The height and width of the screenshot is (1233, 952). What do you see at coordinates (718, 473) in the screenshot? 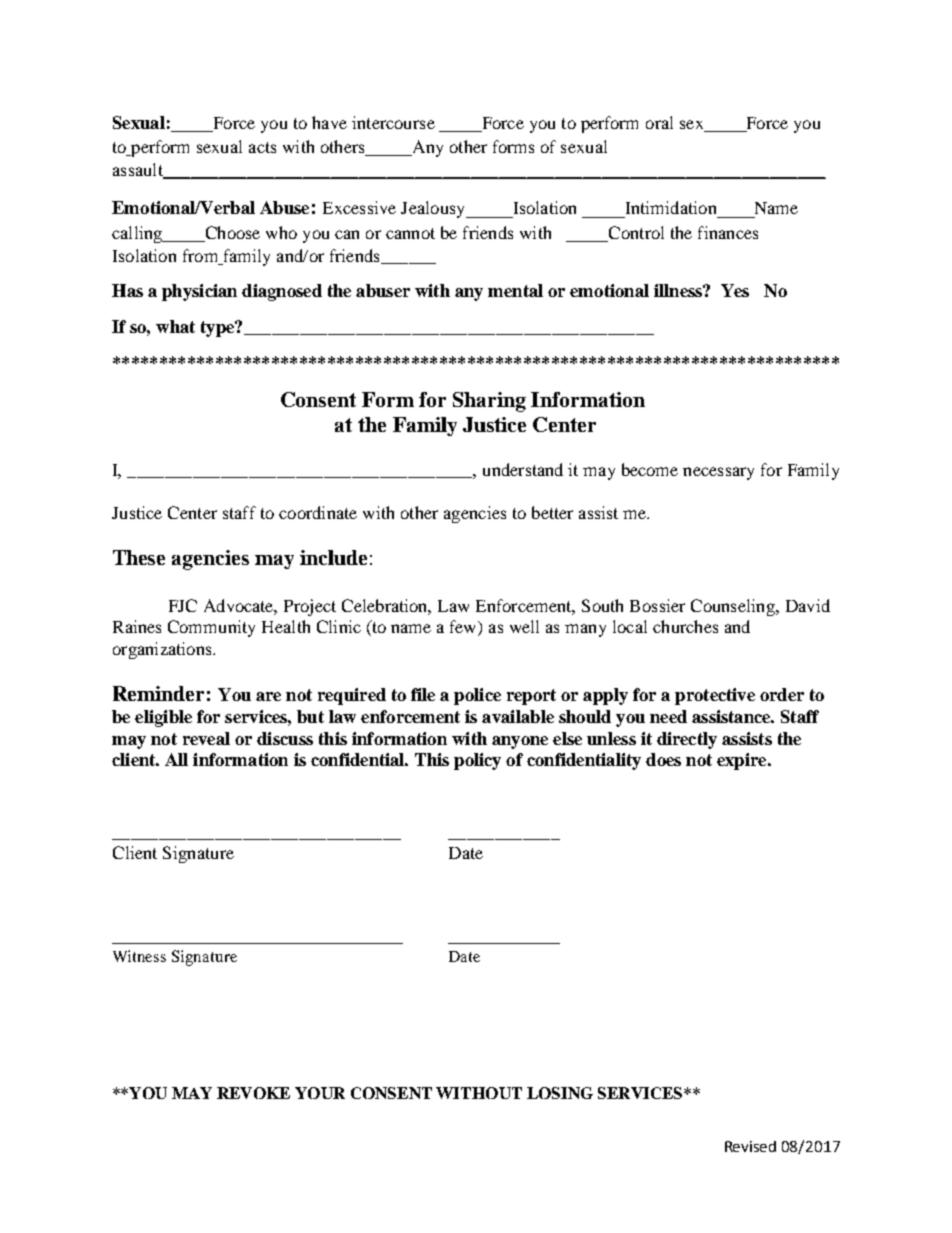
I see `necessary` at bounding box center [718, 473].
